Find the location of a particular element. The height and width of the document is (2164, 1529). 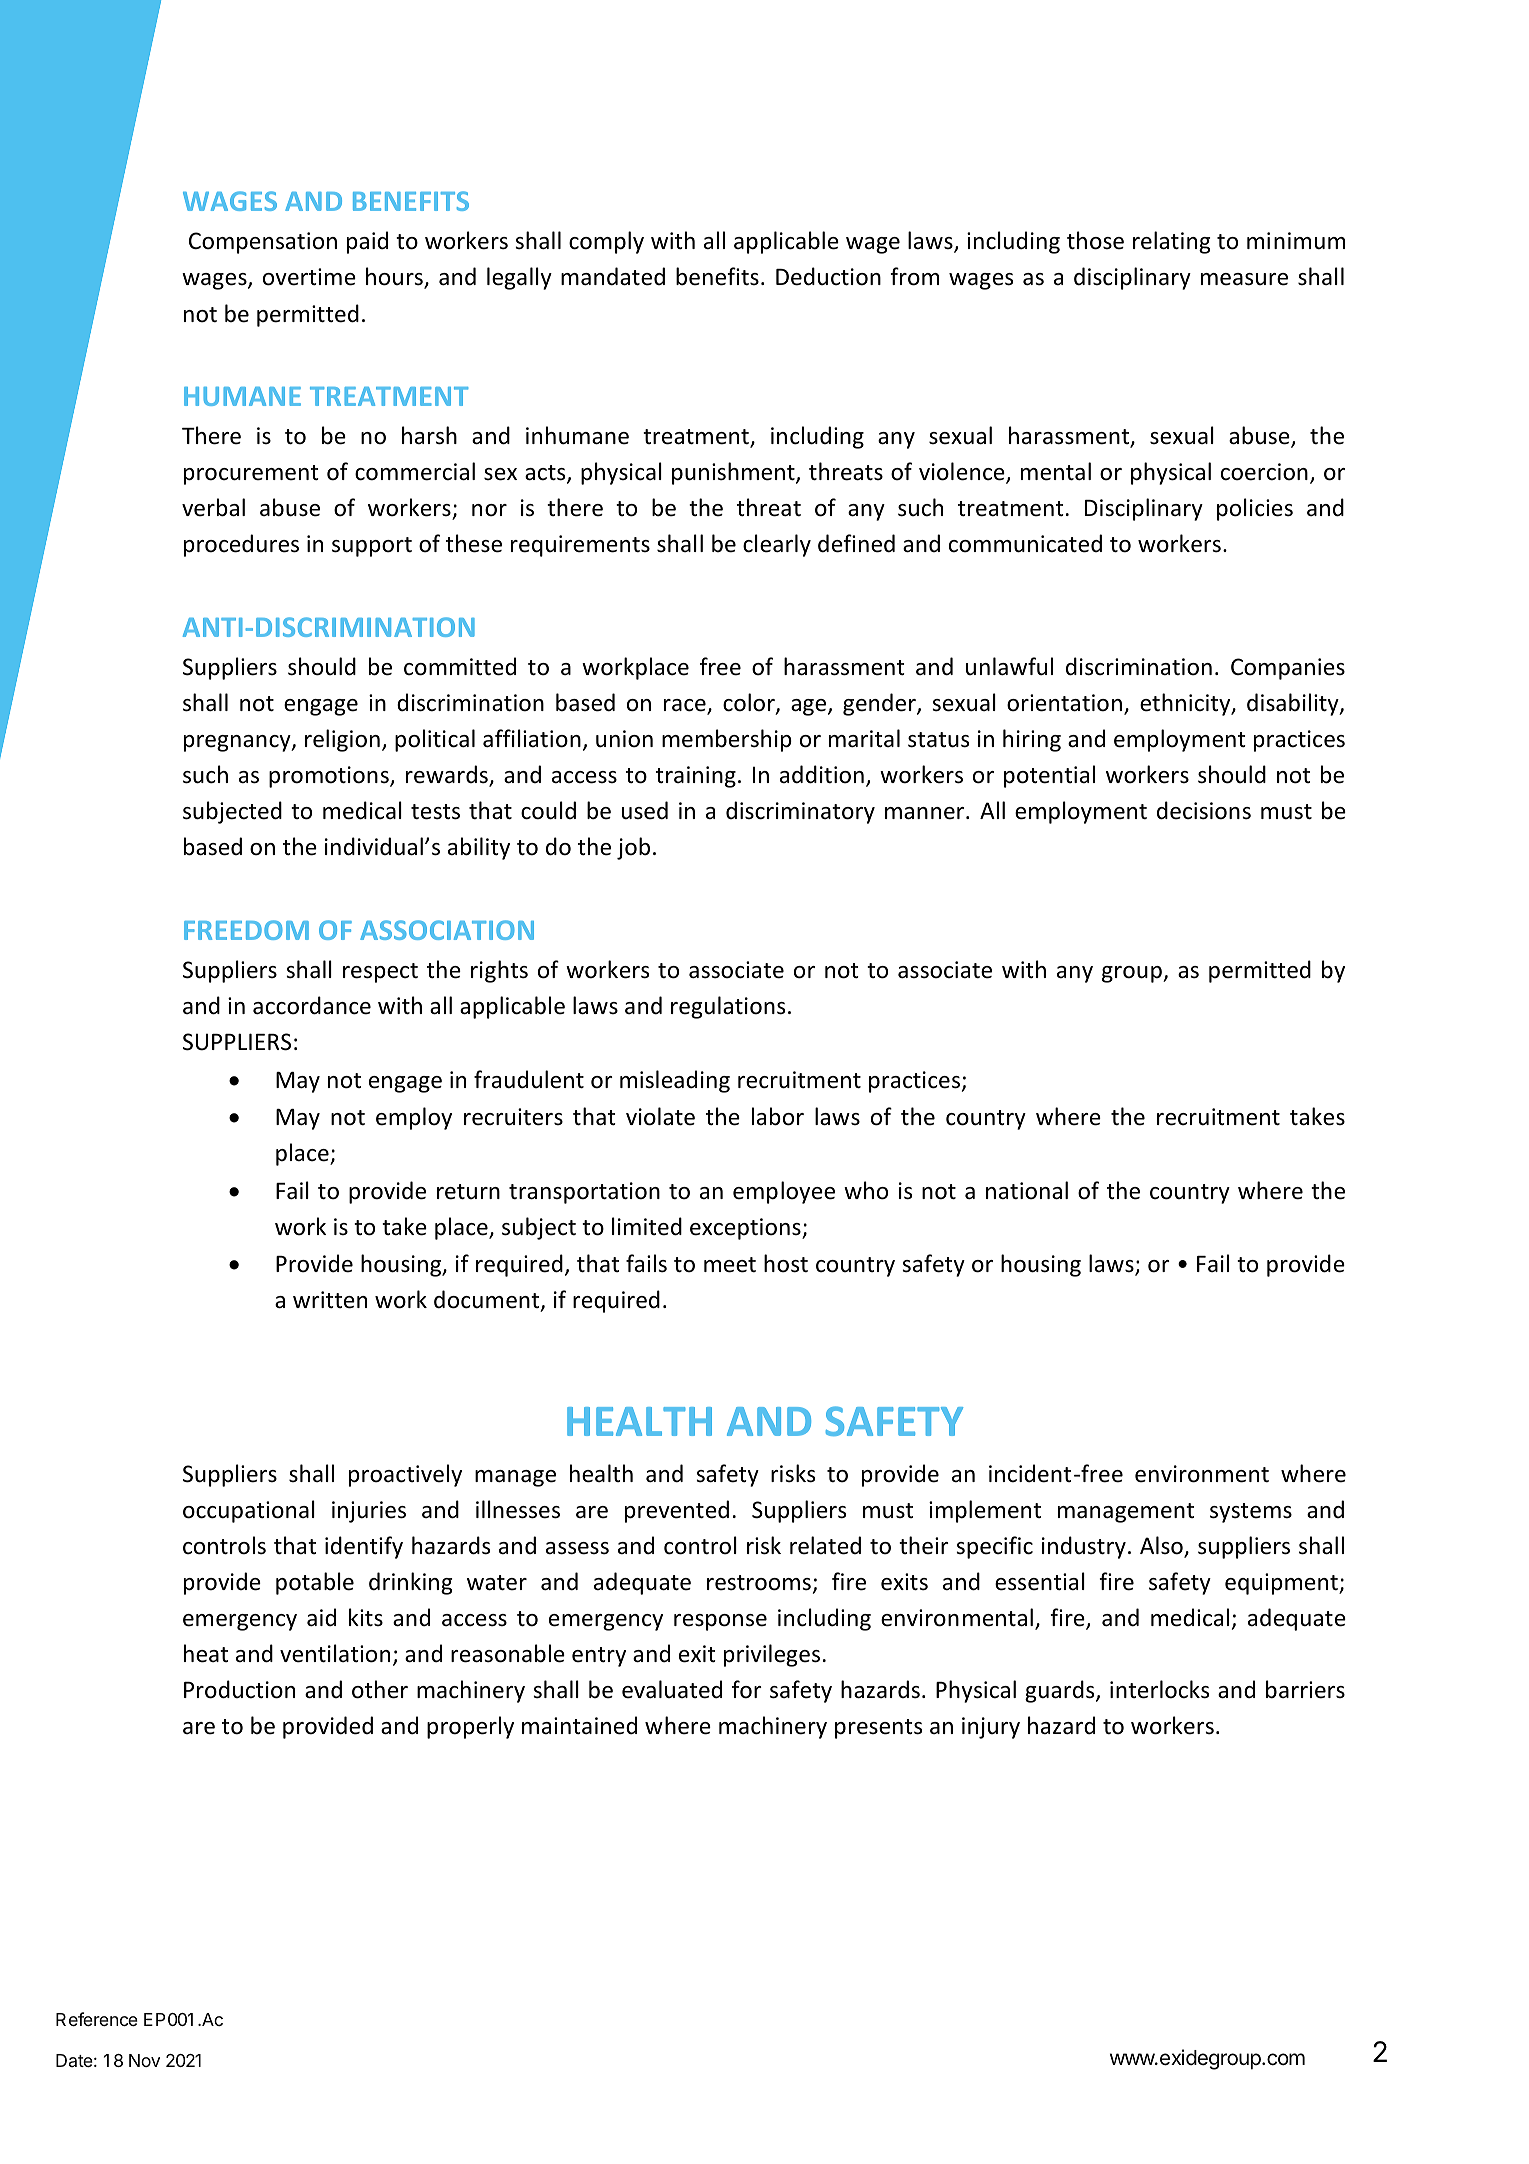

violate is located at coordinates (660, 1116).
